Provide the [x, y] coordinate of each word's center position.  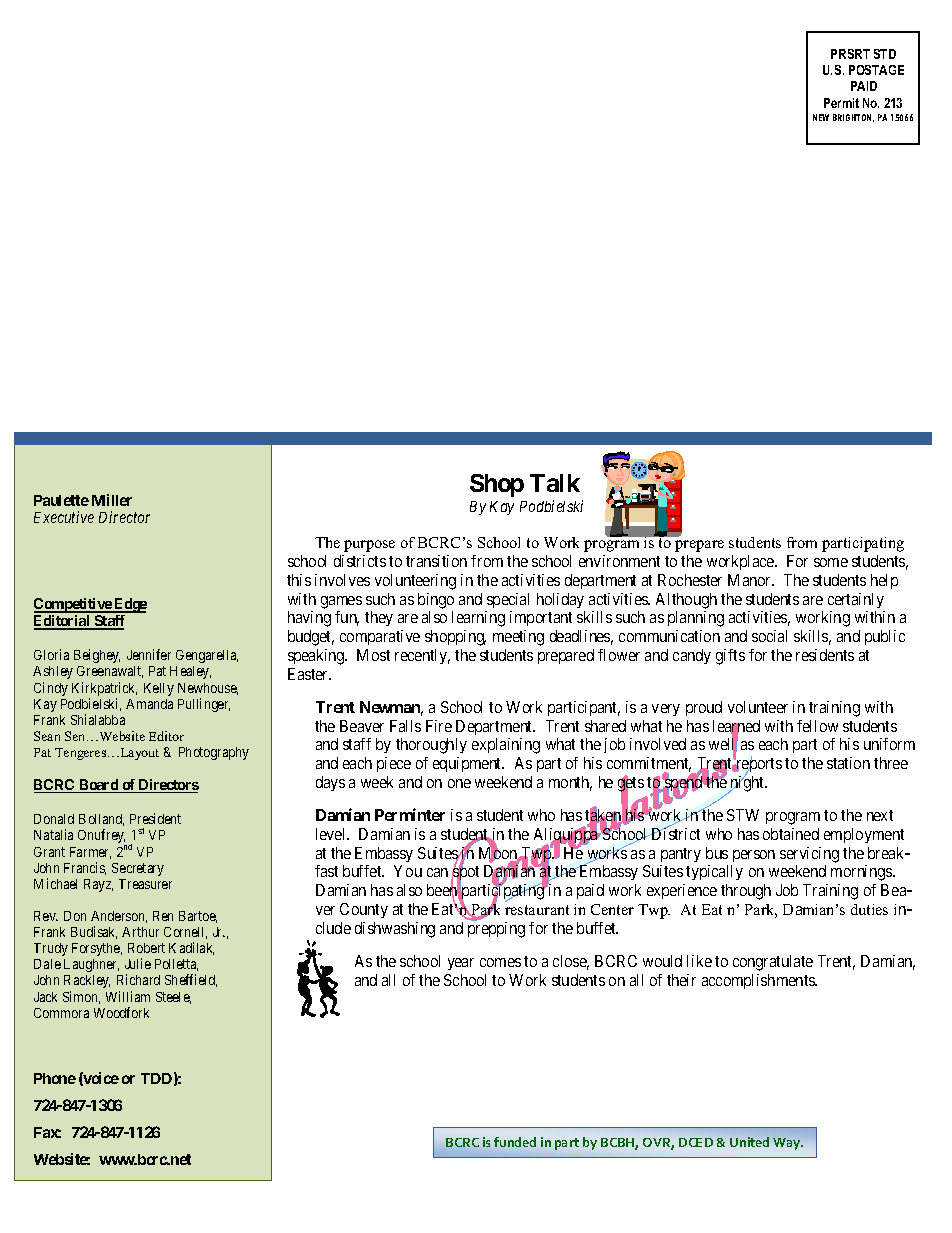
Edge [129, 605]
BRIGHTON [853, 118]
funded [515, 1142]
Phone [55, 1078]
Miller [112, 500]
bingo [436, 601]
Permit [841, 103]
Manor [751, 580]
